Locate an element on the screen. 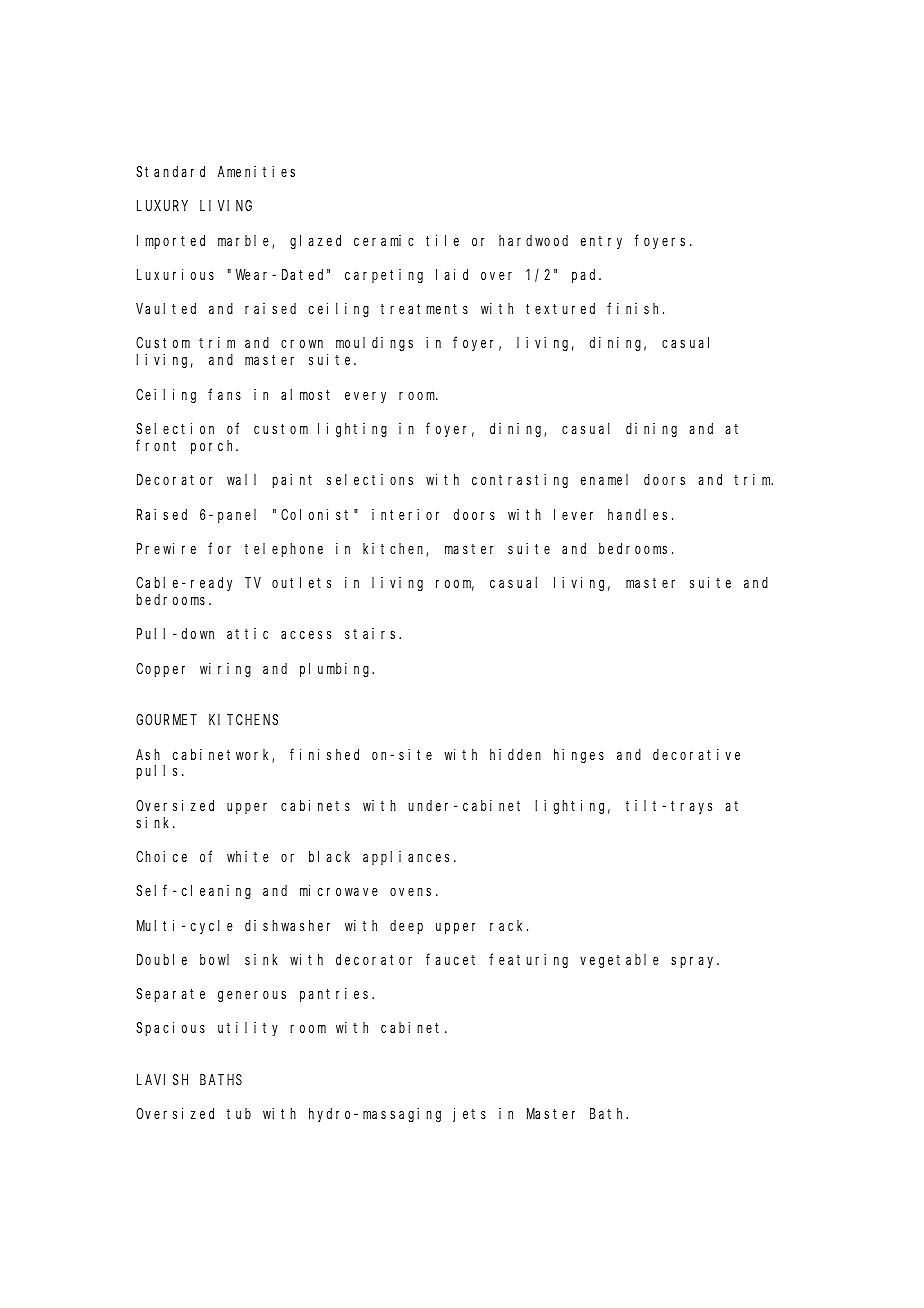 The image size is (924, 1308). pad is located at coordinates (586, 276).
